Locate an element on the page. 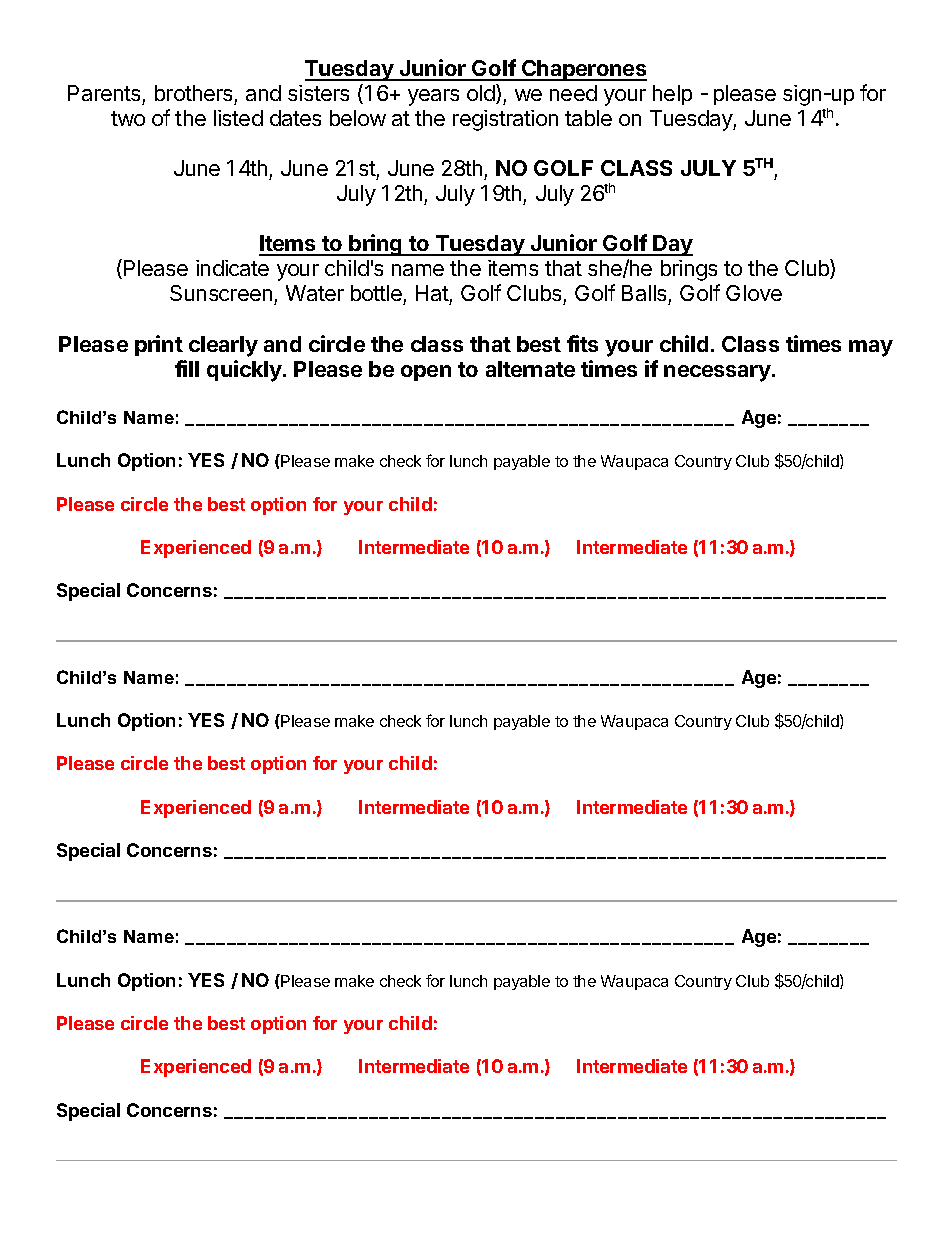  help is located at coordinates (672, 95).
